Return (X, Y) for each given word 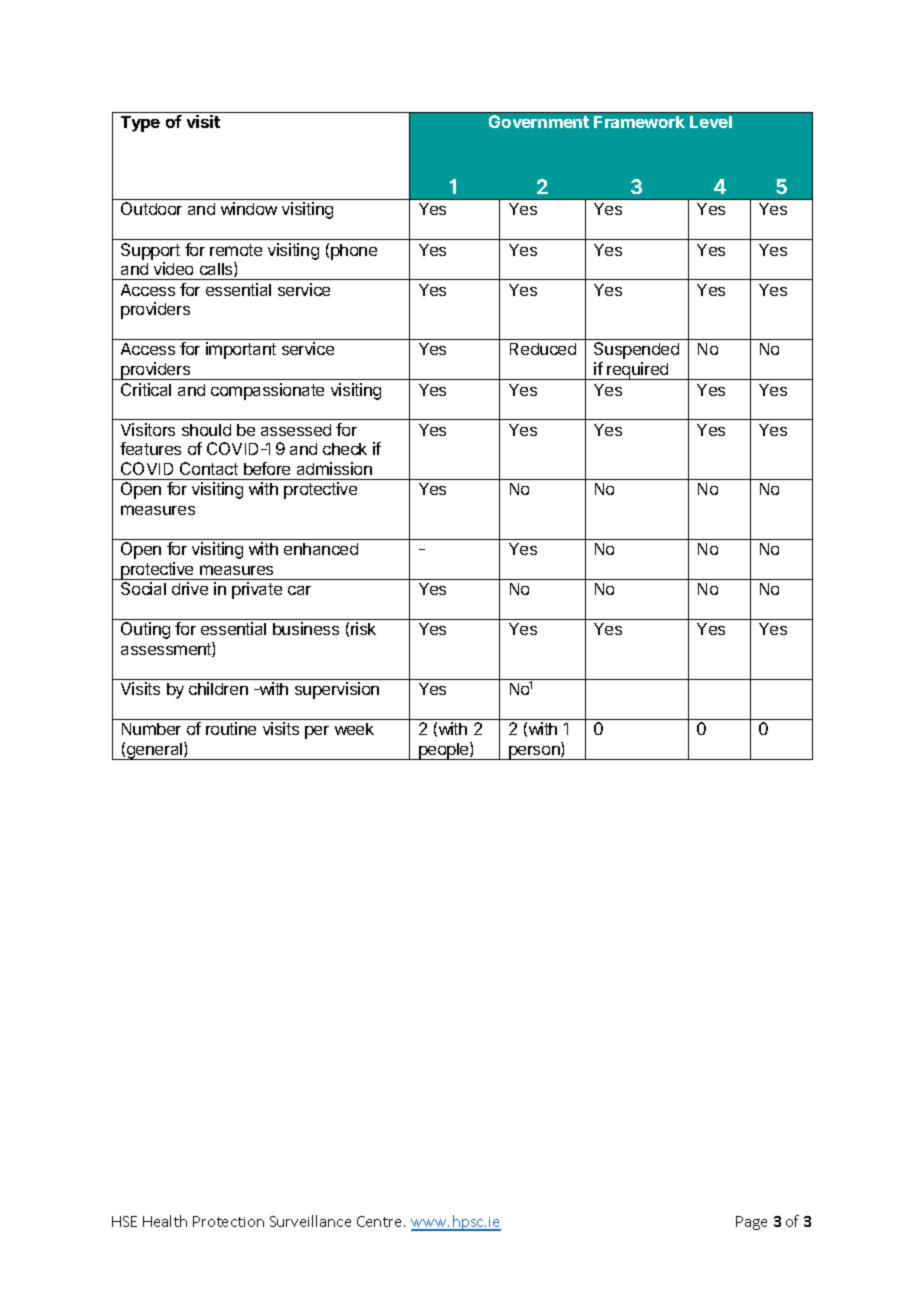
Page (751, 1223)
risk (363, 628)
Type (140, 124)
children (218, 688)
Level (711, 122)
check (345, 449)
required (638, 371)
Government (539, 121)
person (534, 753)
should (206, 430)
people (444, 751)
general (155, 751)
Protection (228, 1221)
